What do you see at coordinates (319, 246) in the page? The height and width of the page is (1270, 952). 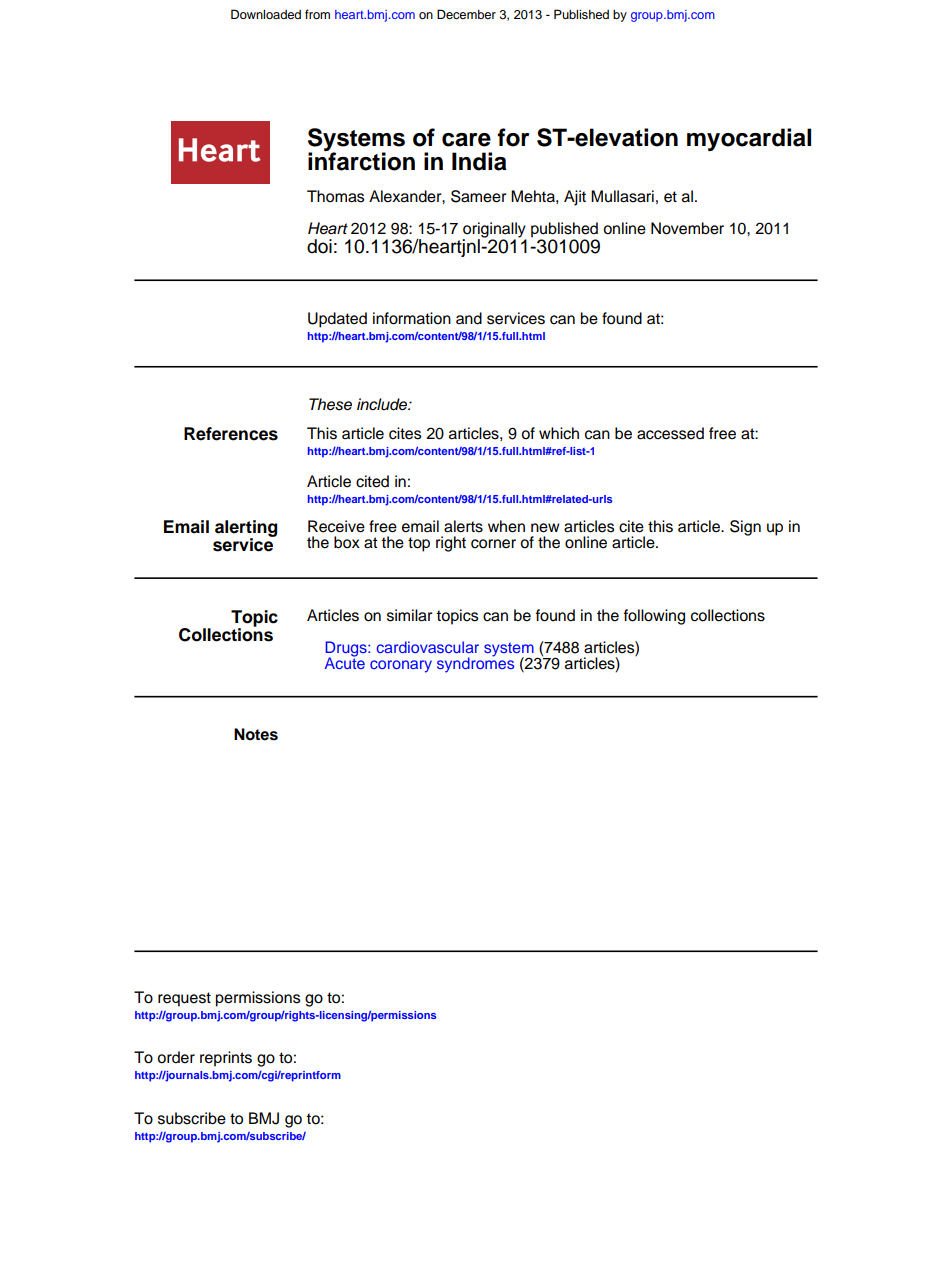 I see `doi` at bounding box center [319, 246].
